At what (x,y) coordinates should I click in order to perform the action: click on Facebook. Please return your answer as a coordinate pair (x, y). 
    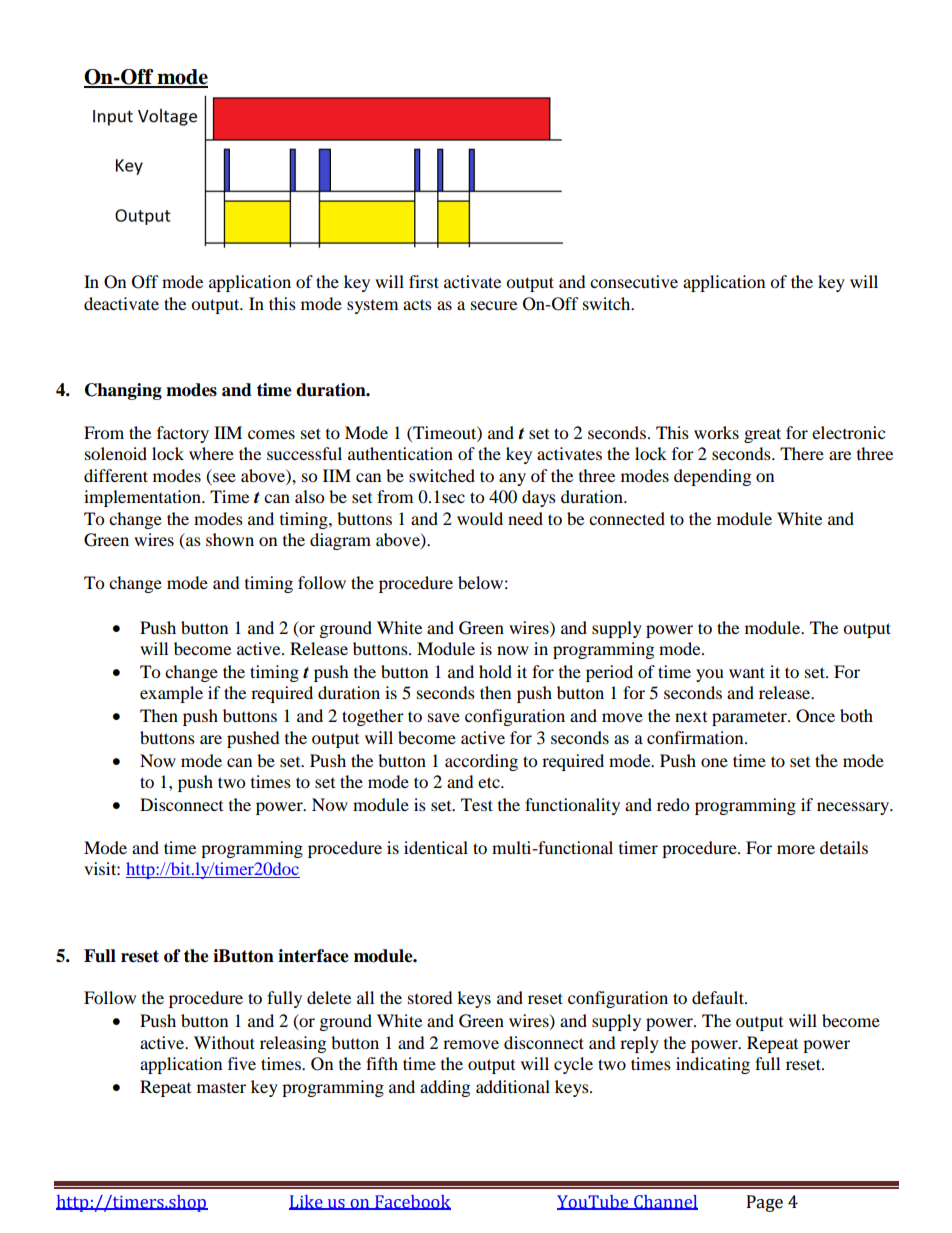
    Looking at the image, I should click on (412, 1202).
